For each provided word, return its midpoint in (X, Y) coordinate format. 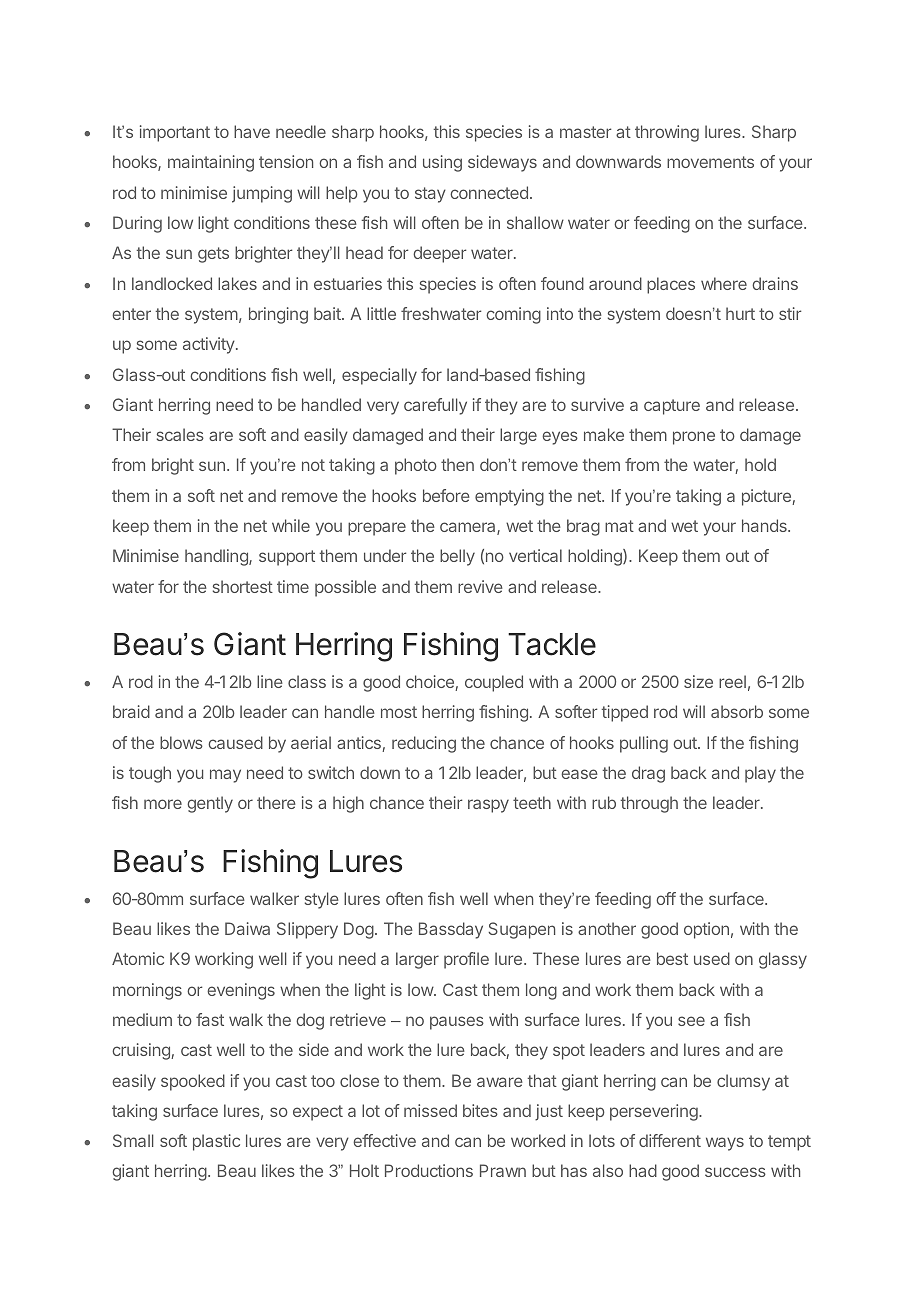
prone (694, 438)
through (649, 804)
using (442, 163)
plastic (216, 1142)
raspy (488, 806)
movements (710, 162)
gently (210, 804)
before (446, 495)
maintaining (211, 163)
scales (180, 434)
